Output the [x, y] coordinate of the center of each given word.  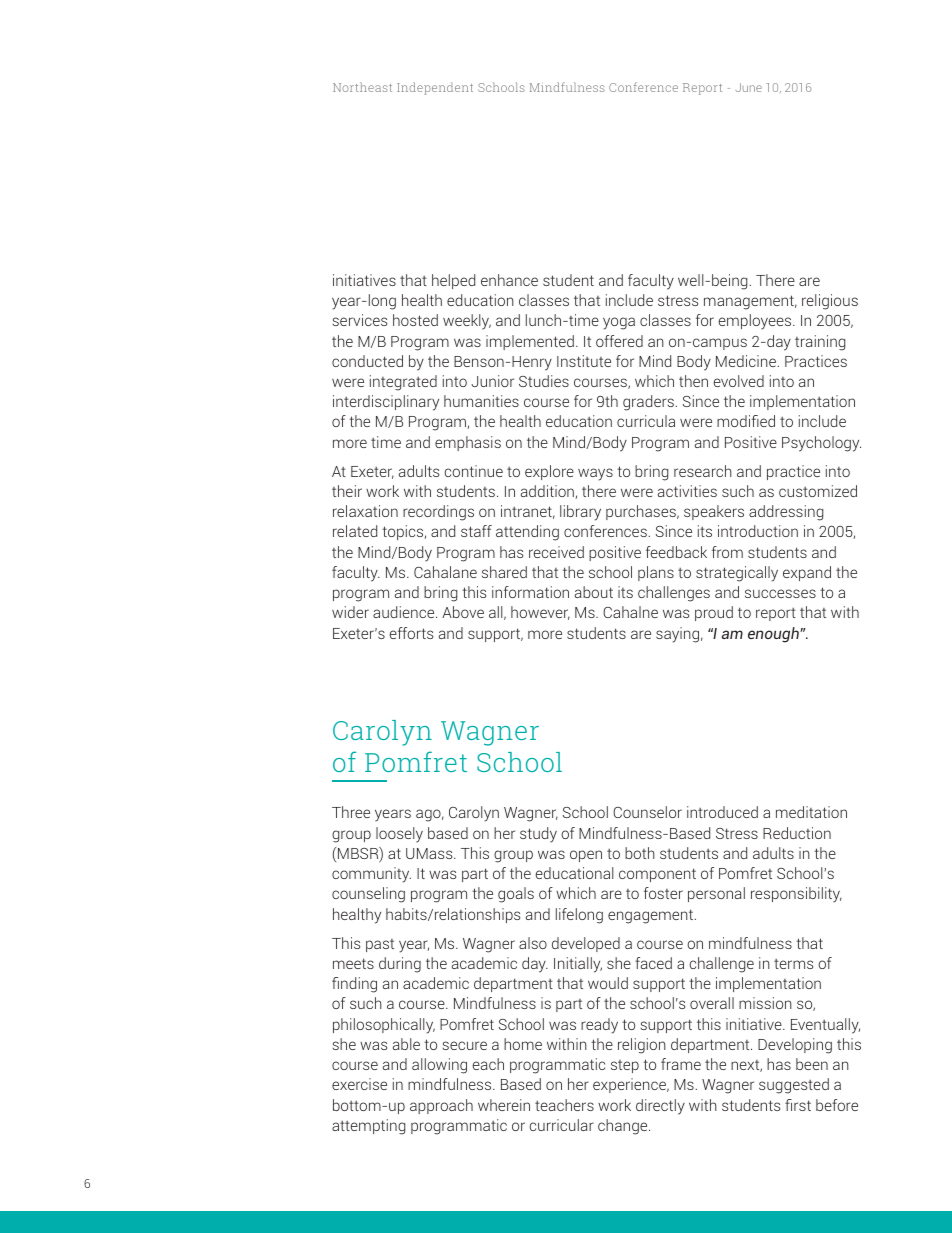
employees [756, 322]
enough [774, 635]
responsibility [796, 895]
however [540, 613]
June [749, 87]
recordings [438, 513]
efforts [411, 633]
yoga [619, 323]
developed [586, 944]
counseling [368, 895]
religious [830, 302]
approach [441, 1106]
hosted [415, 320]
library [580, 513]
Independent [435, 88]
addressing [786, 513]
